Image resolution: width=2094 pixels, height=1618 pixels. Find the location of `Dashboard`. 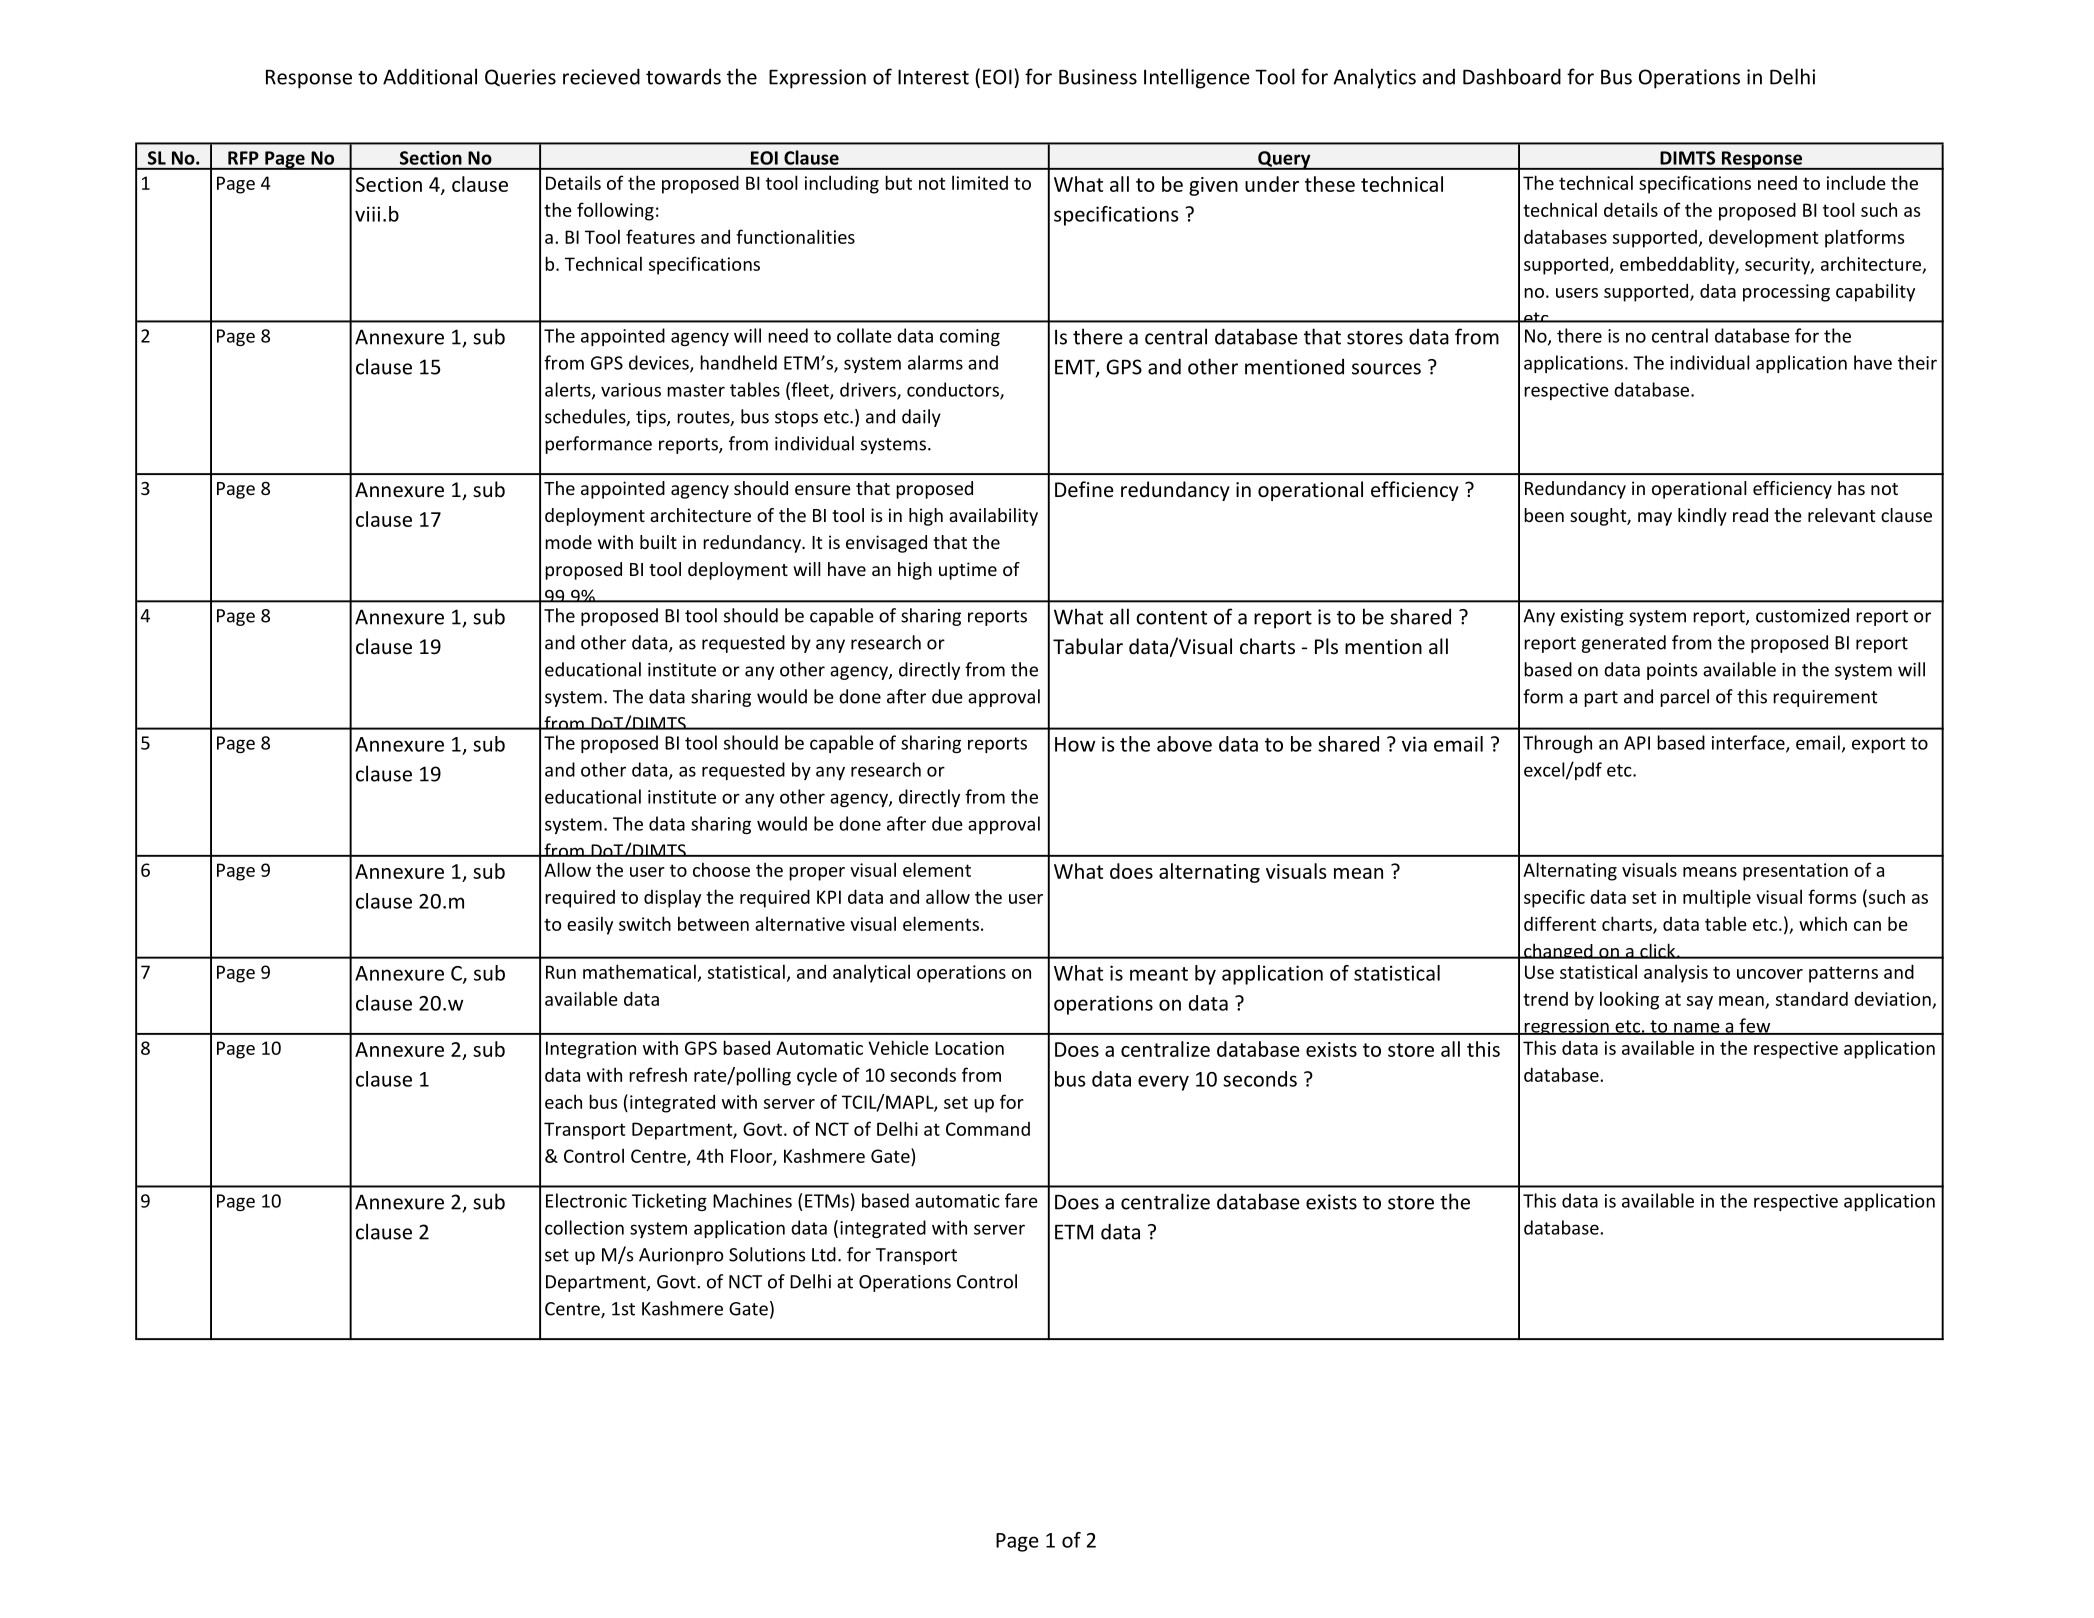

Dashboard is located at coordinates (1512, 76).
